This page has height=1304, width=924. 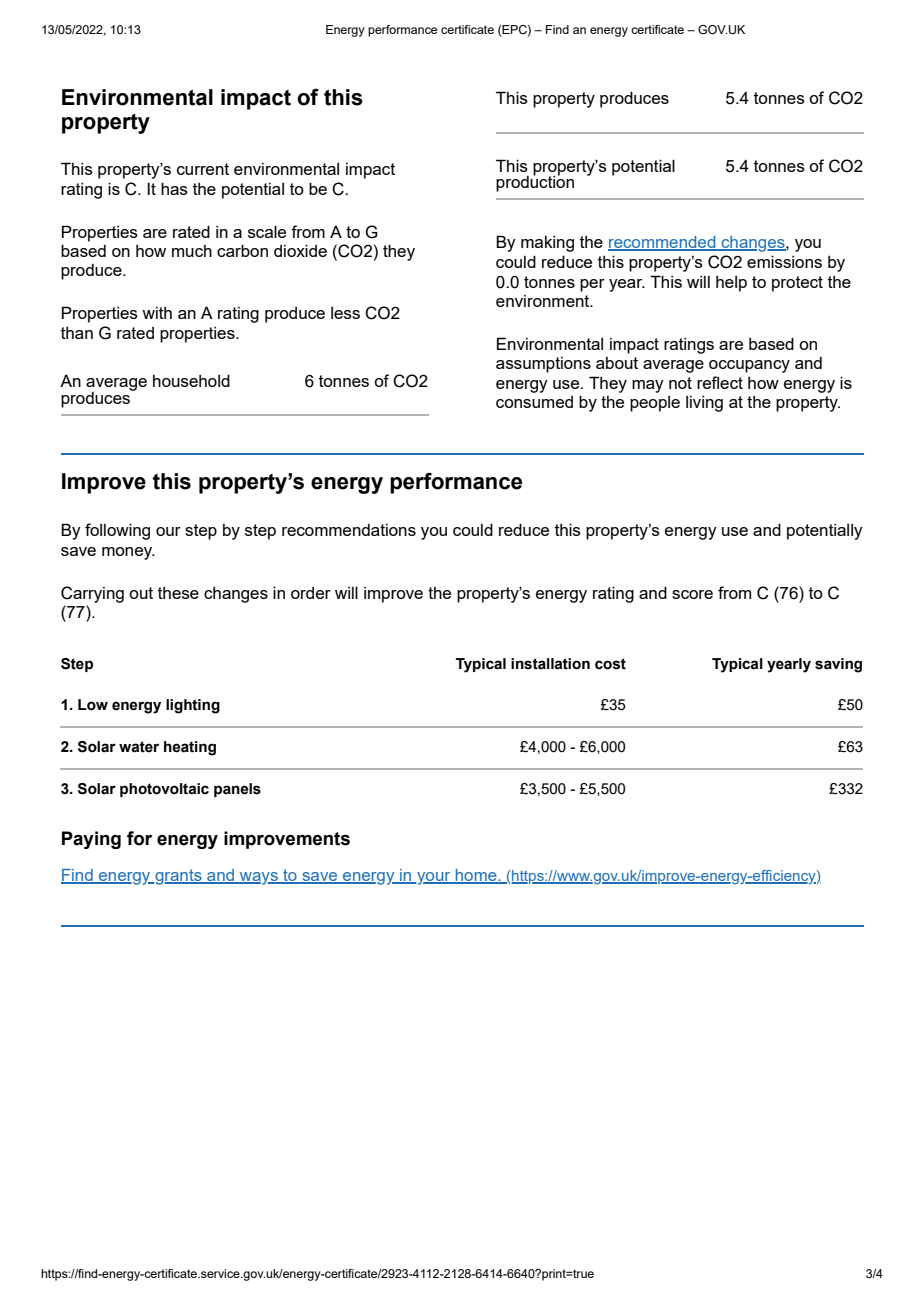 What do you see at coordinates (535, 182) in the page?
I see `production` at bounding box center [535, 182].
